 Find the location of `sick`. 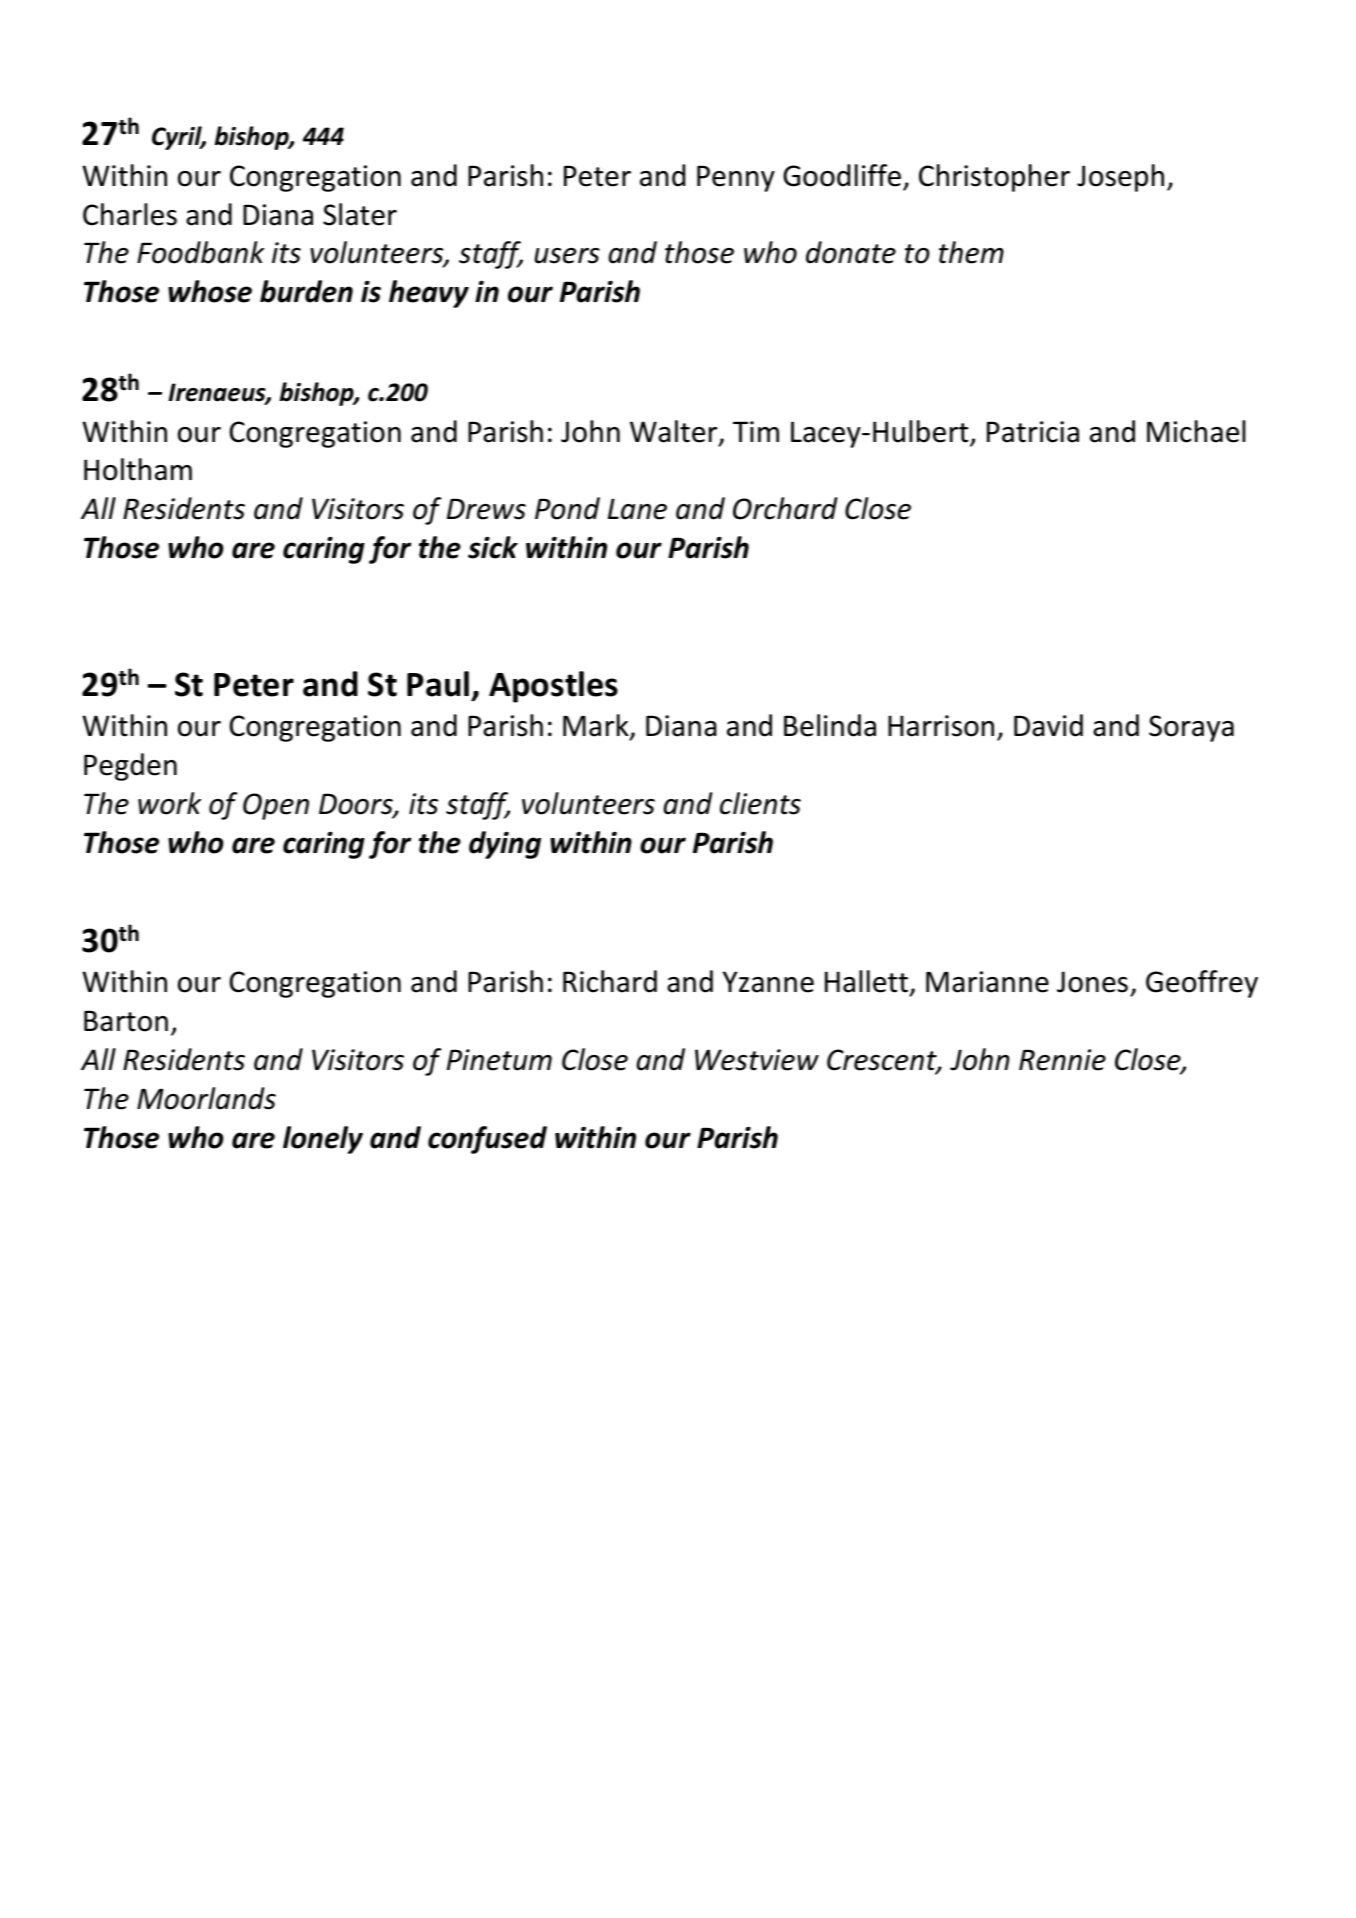

sick is located at coordinates (493, 547).
